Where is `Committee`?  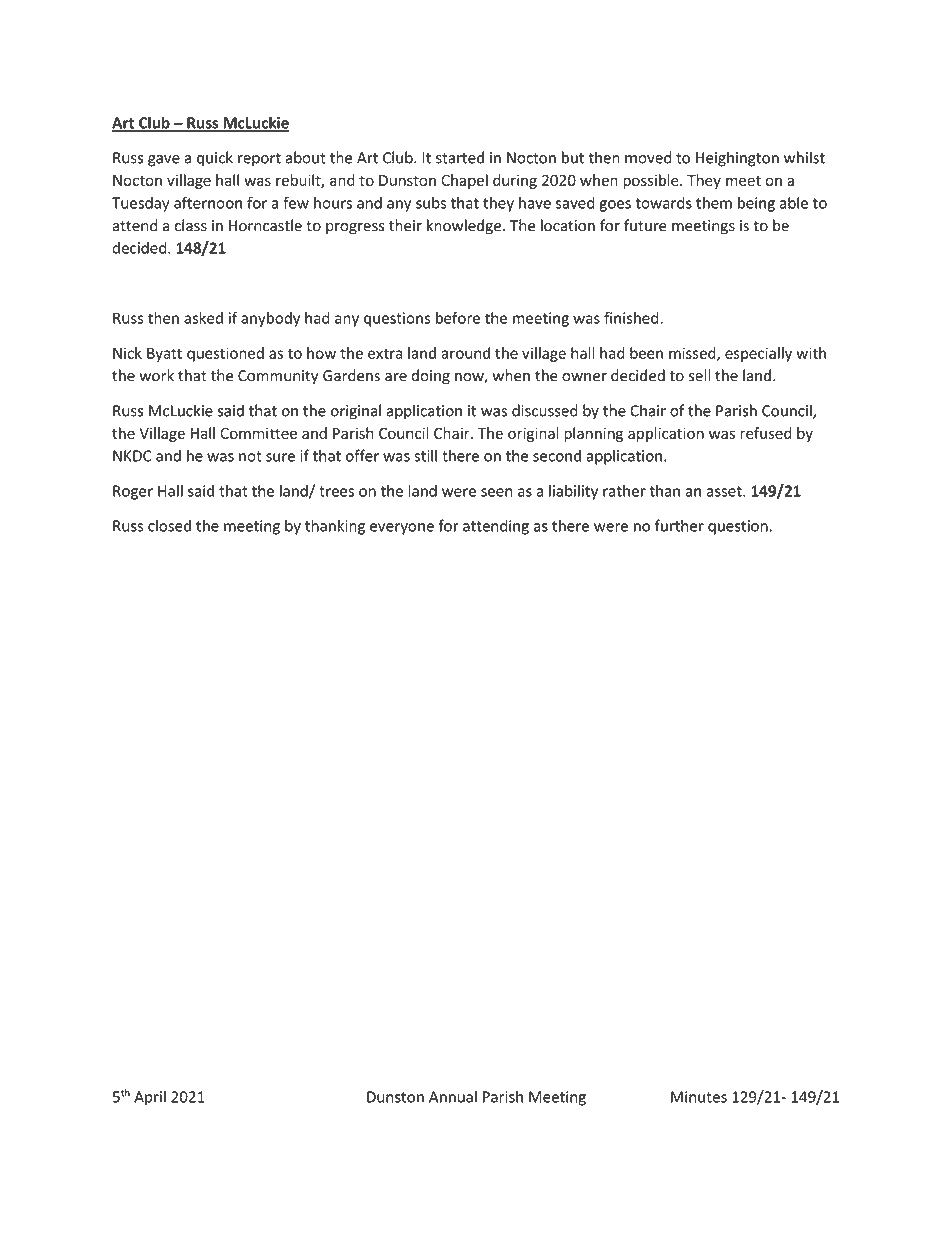 Committee is located at coordinates (258, 433).
